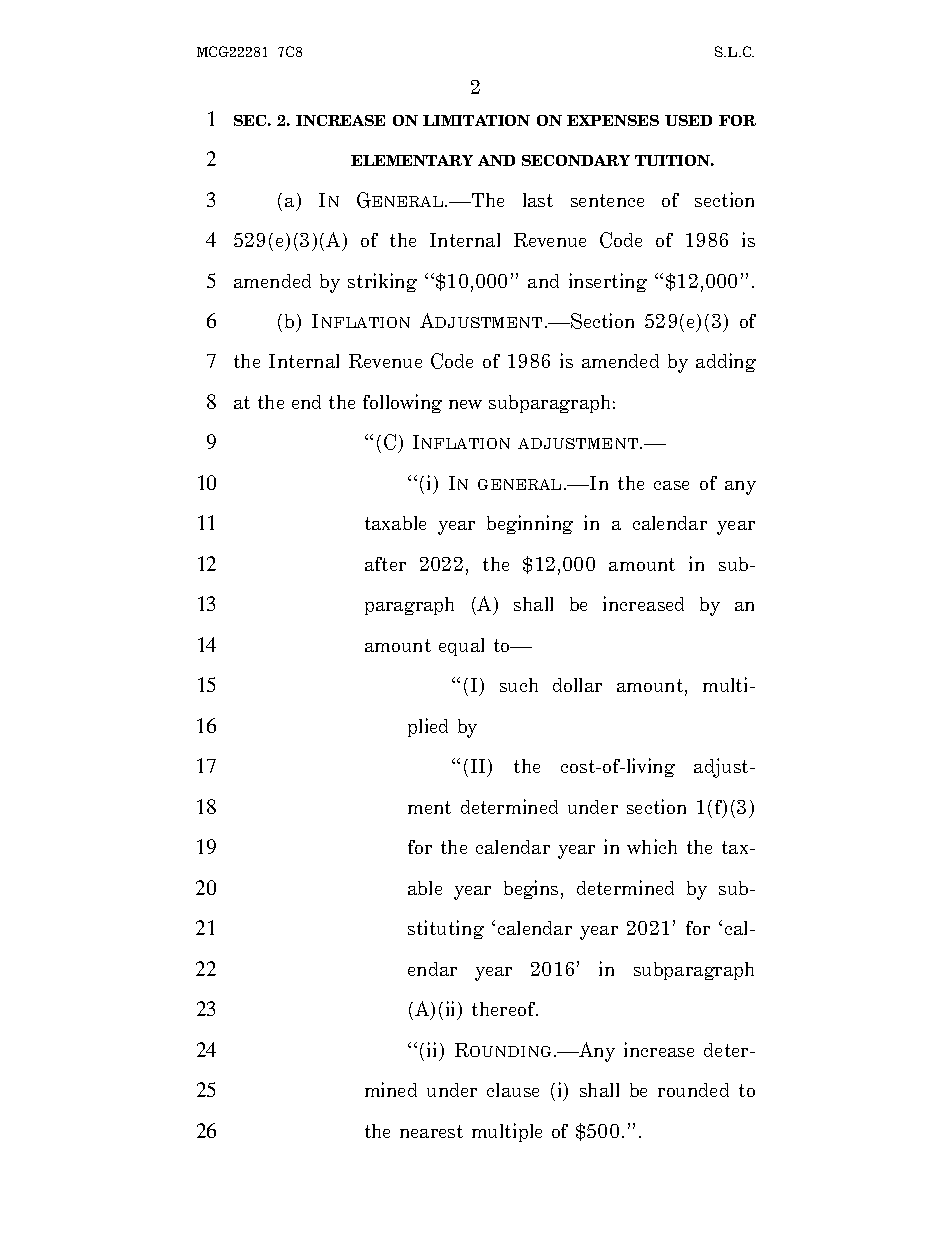 The width and height of the screenshot is (952, 1233). What do you see at coordinates (576, 160) in the screenshot?
I see `SECONDARY` at bounding box center [576, 160].
